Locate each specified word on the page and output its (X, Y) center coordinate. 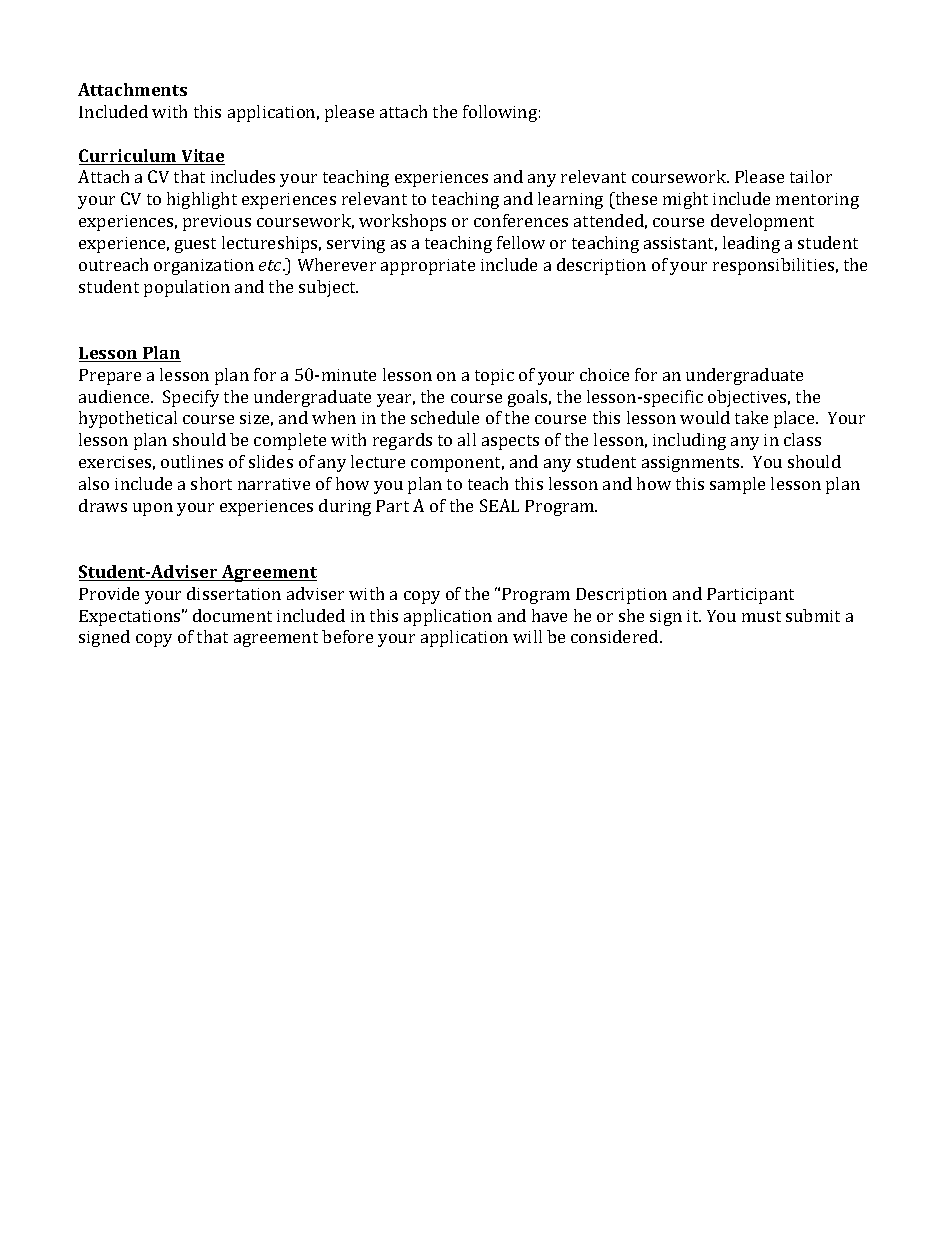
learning (570, 200)
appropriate (428, 267)
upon (153, 509)
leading (751, 244)
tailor (811, 176)
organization (204, 267)
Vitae (202, 157)
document (232, 615)
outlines (192, 461)
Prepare (110, 377)
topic (494, 377)
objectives (749, 398)
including (689, 441)
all (467, 439)
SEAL (499, 505)
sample (737, 485)
